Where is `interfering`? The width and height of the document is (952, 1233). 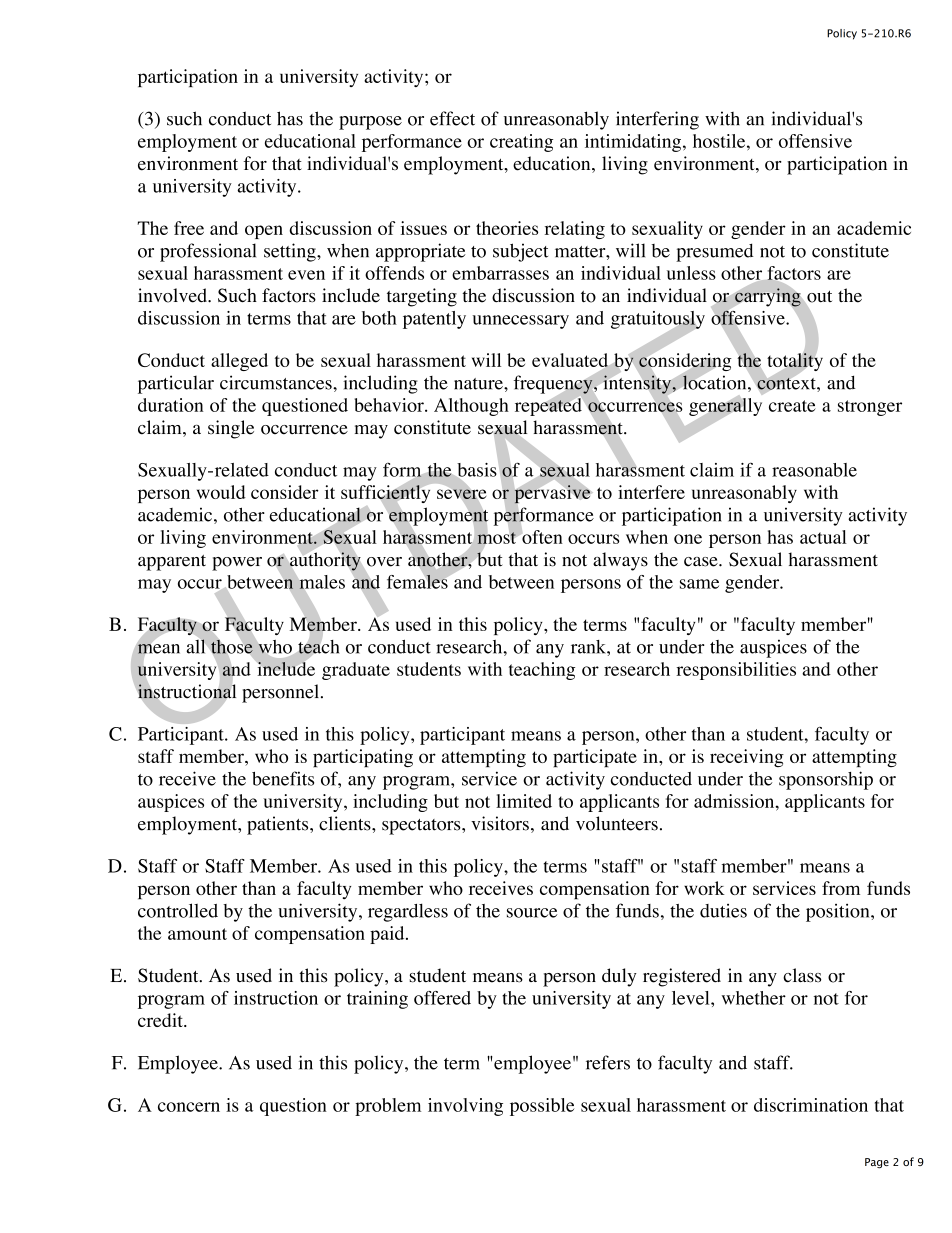
interfering is located at coordinates (657, 120).
